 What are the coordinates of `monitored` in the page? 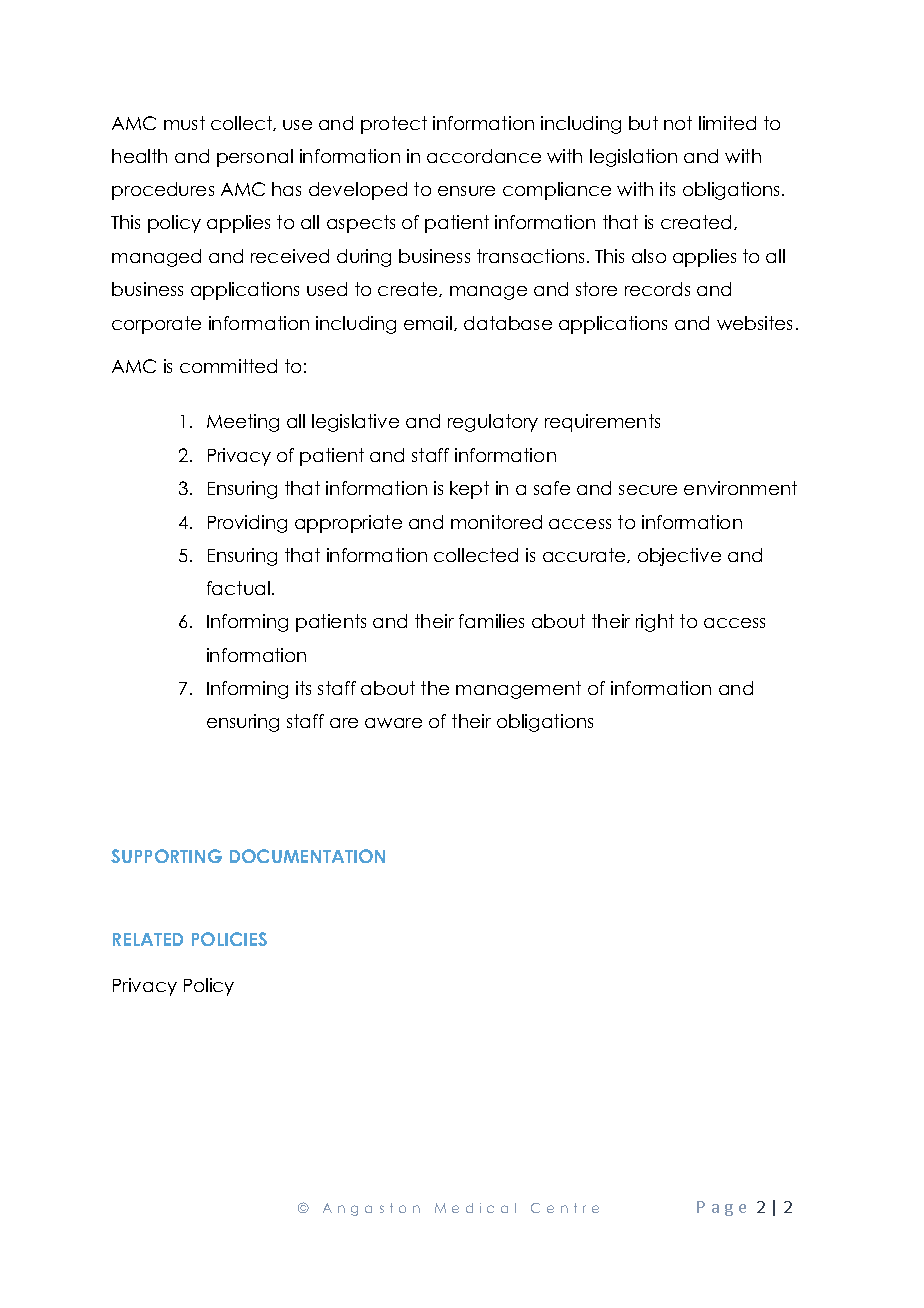 It's located at (496, 522).
